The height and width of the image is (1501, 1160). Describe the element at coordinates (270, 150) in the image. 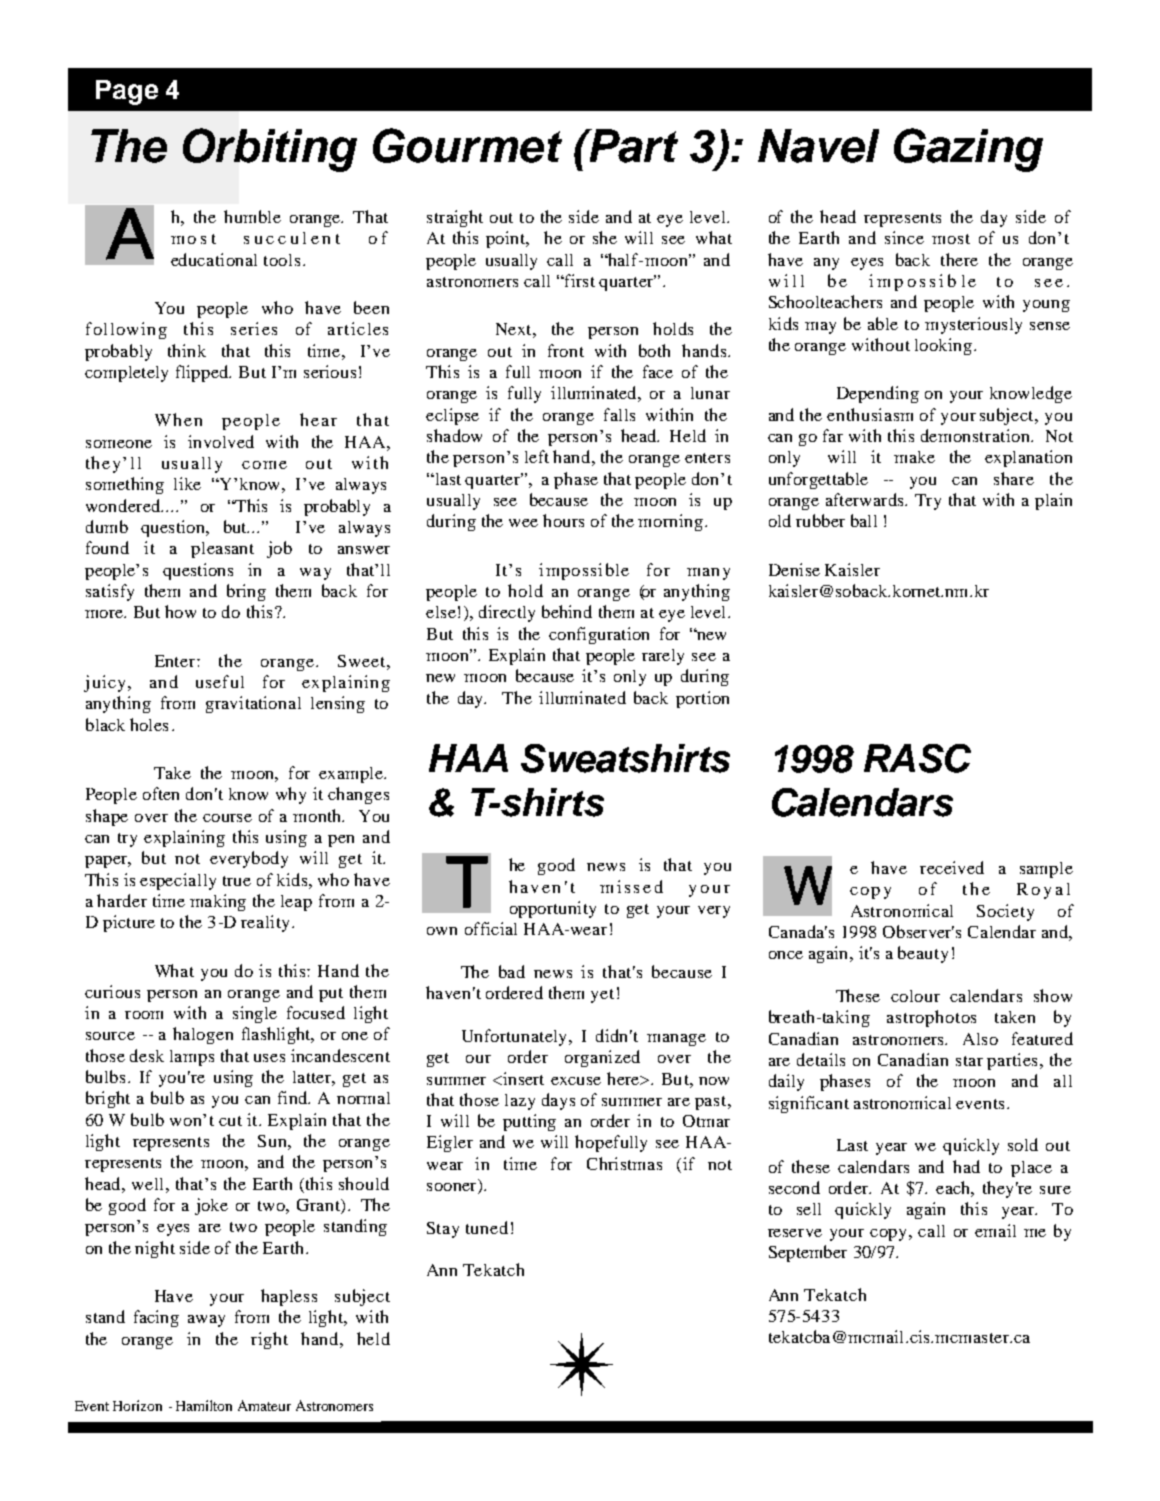

I see `Orbiting` at that location.
